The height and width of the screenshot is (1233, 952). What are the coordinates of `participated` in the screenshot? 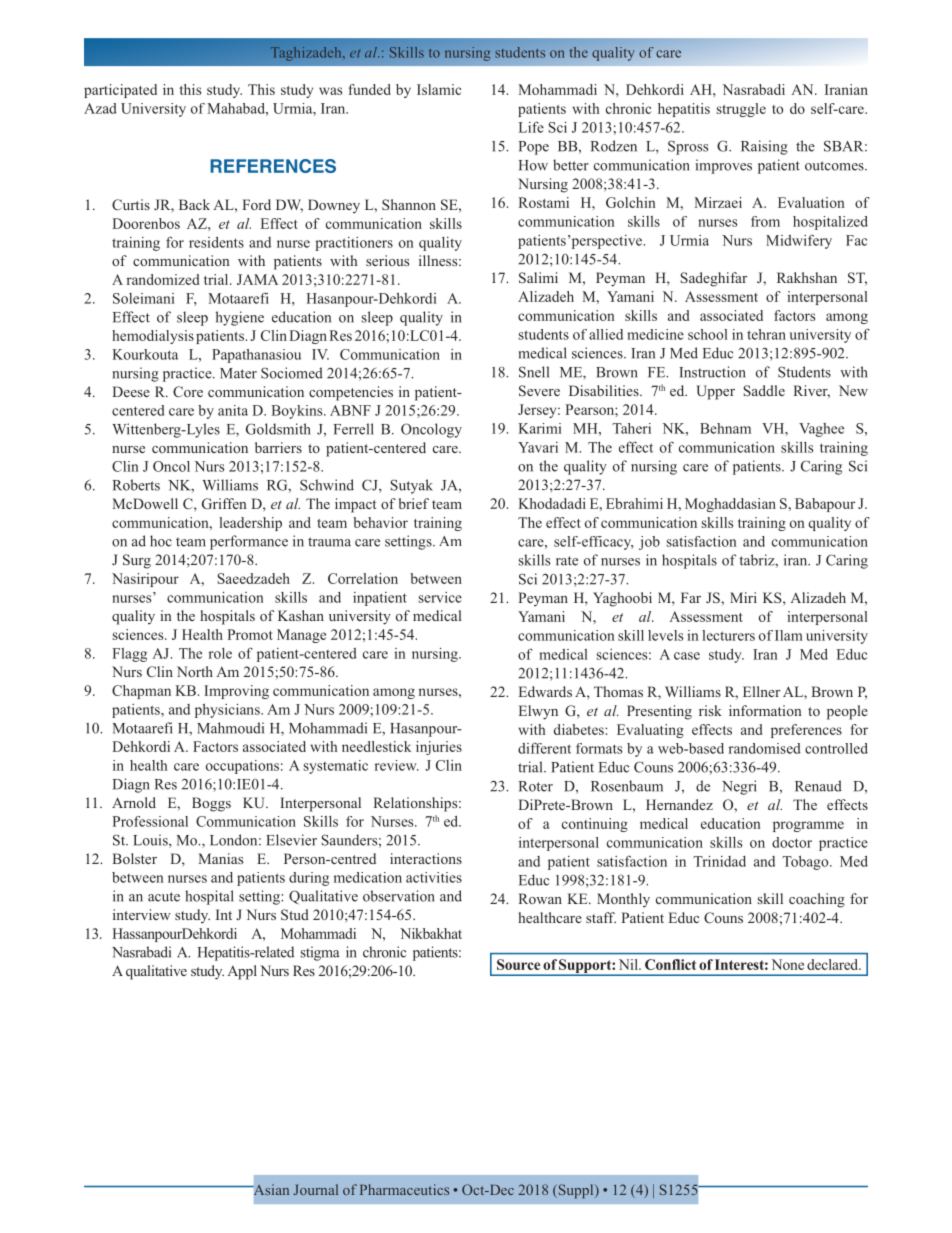 It's located at (120, 91).
